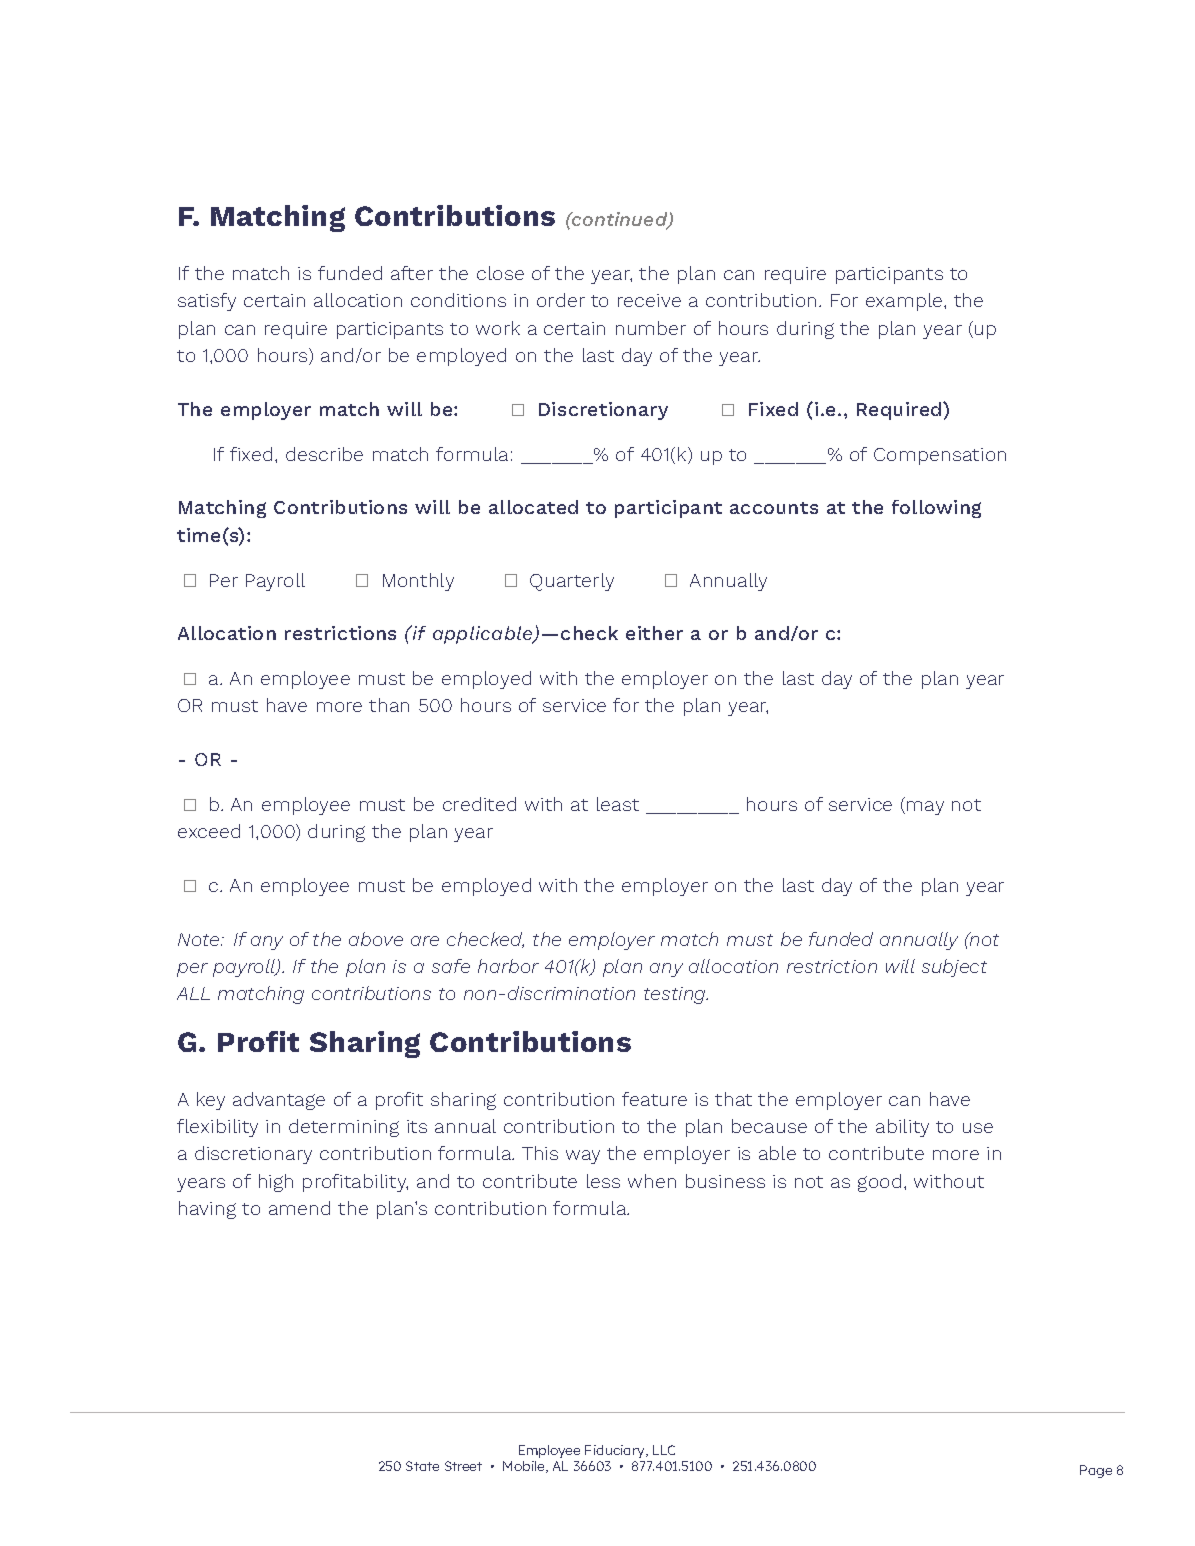 The width and height of the screenshot is (1195, 1546). What do you see at coordinates (905, 302) in the screenshot?
I see `example` at bounding box center [905, 302].
